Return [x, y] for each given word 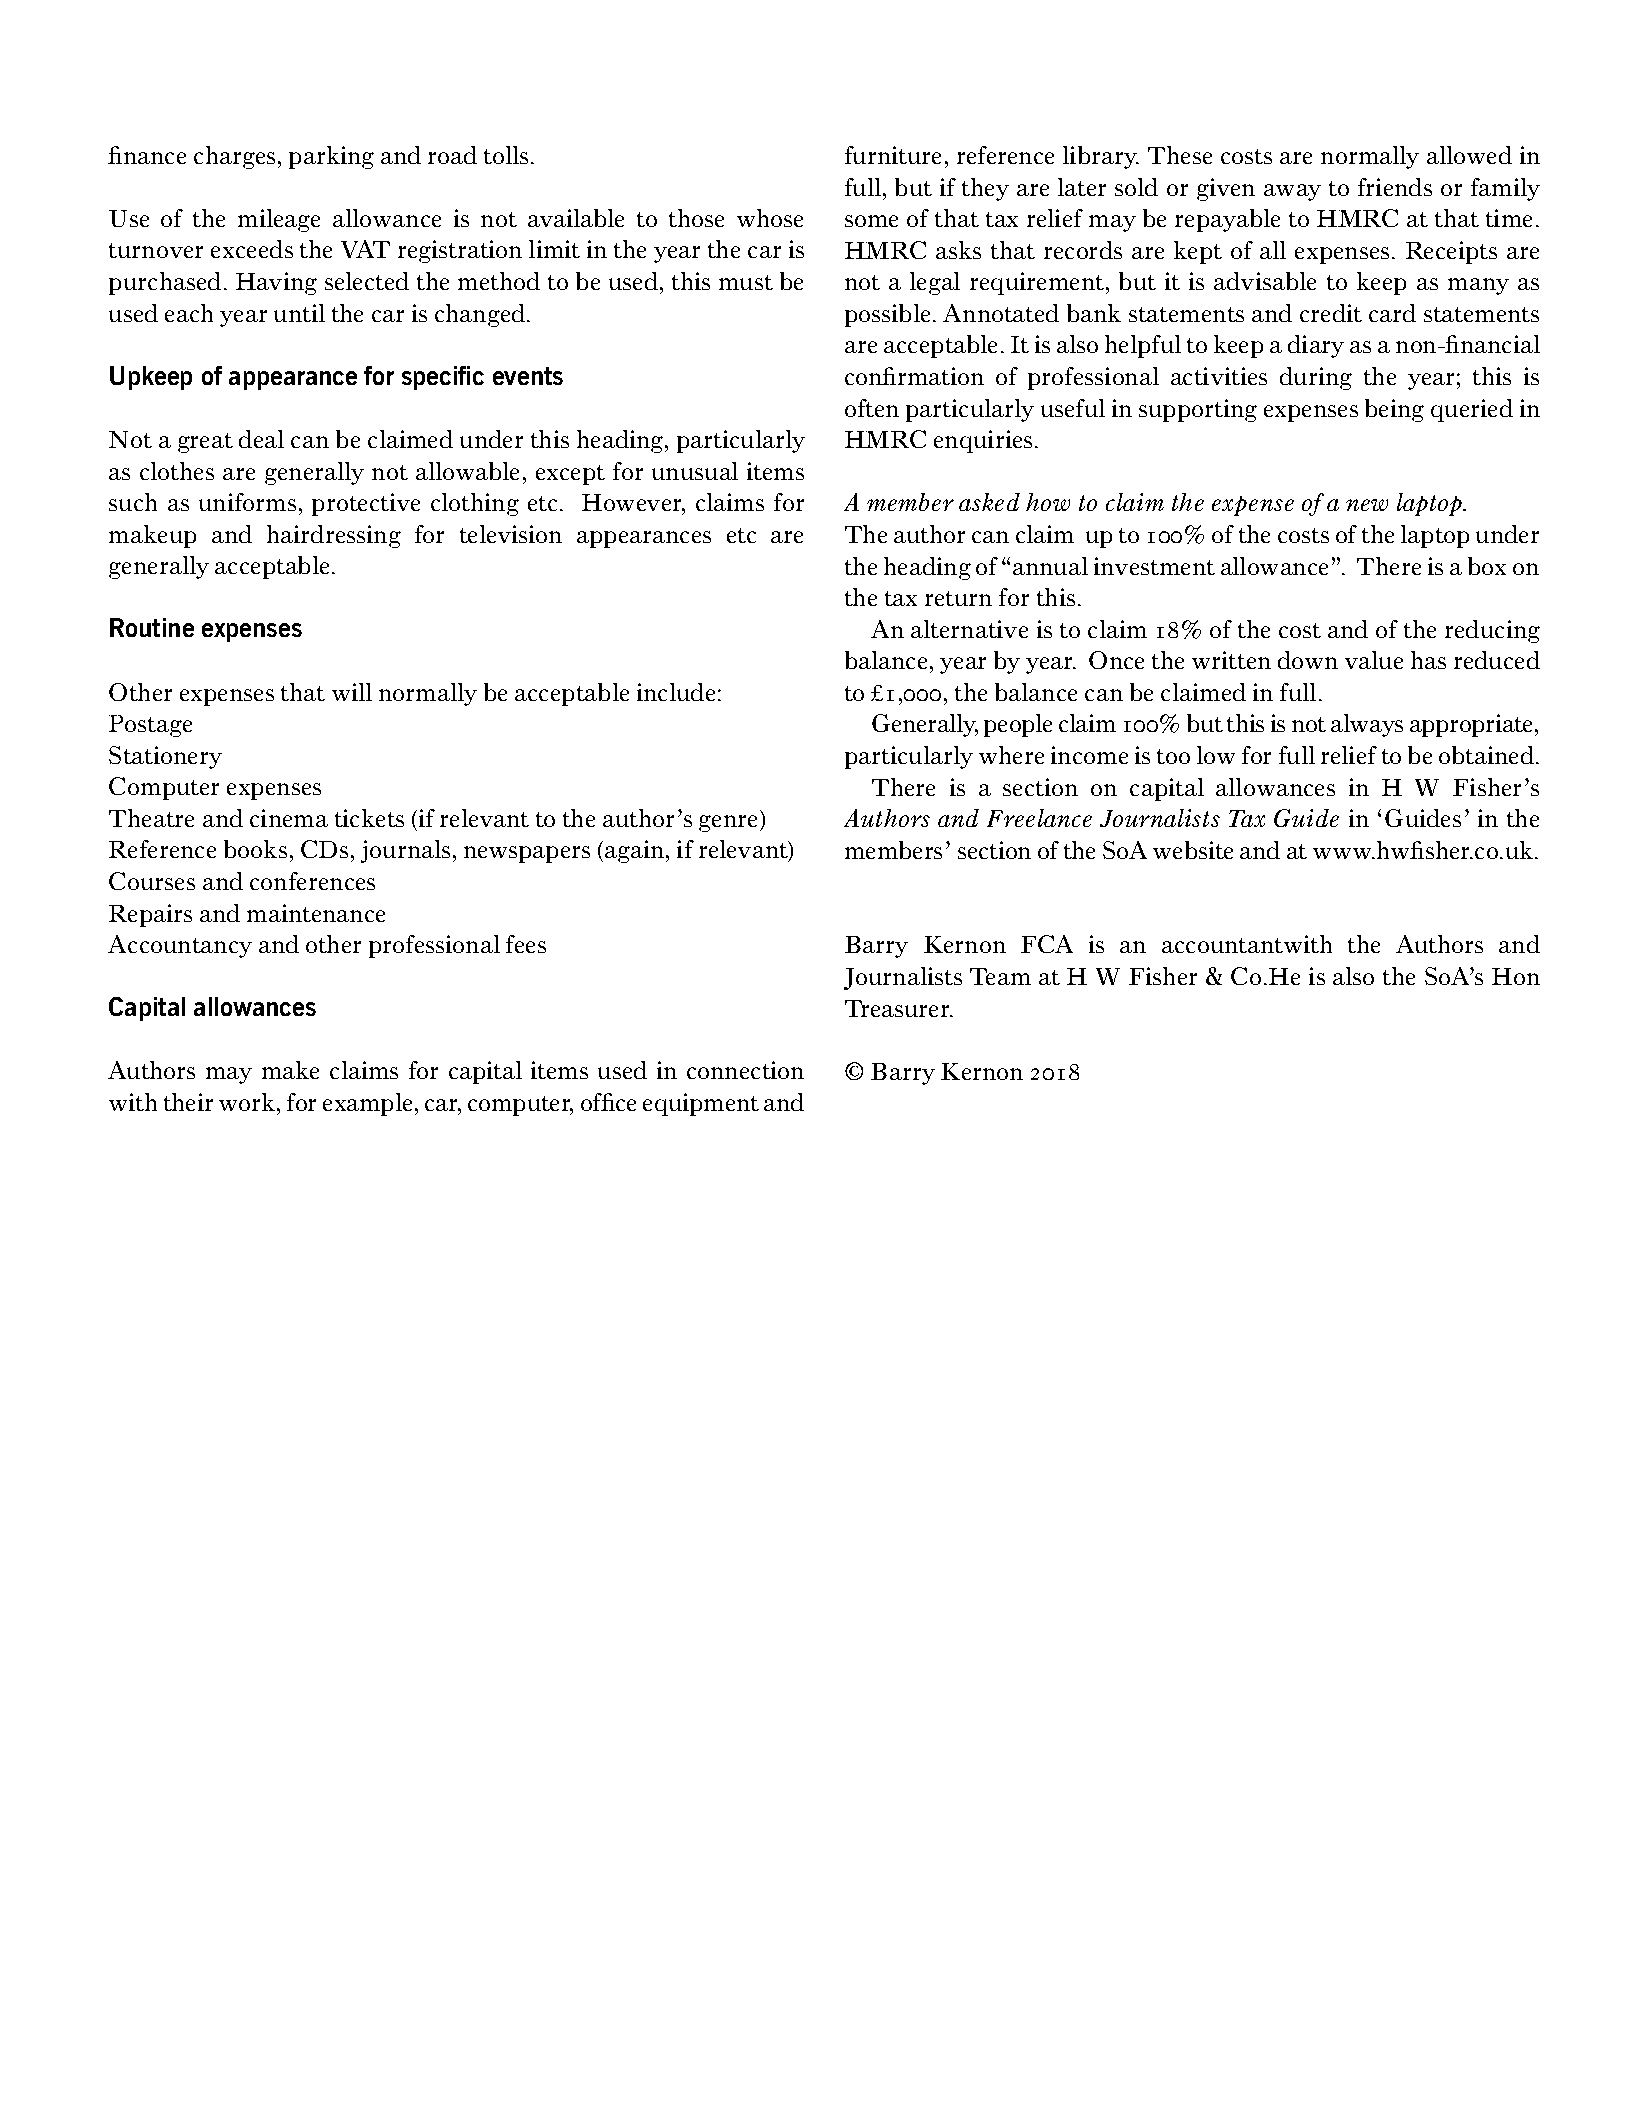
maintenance [316, 913]
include [676, 692]
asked [989, 502]
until [299, 313]
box [1487, 566]
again [634, 851]
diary [1316, 346]
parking [331, 157]
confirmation [914, 376]
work [248, 1102]
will [352, 692]
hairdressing [334, 536]
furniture [893, 155]
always [1367, 725]
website [1193, 850]
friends [1395, 187]
